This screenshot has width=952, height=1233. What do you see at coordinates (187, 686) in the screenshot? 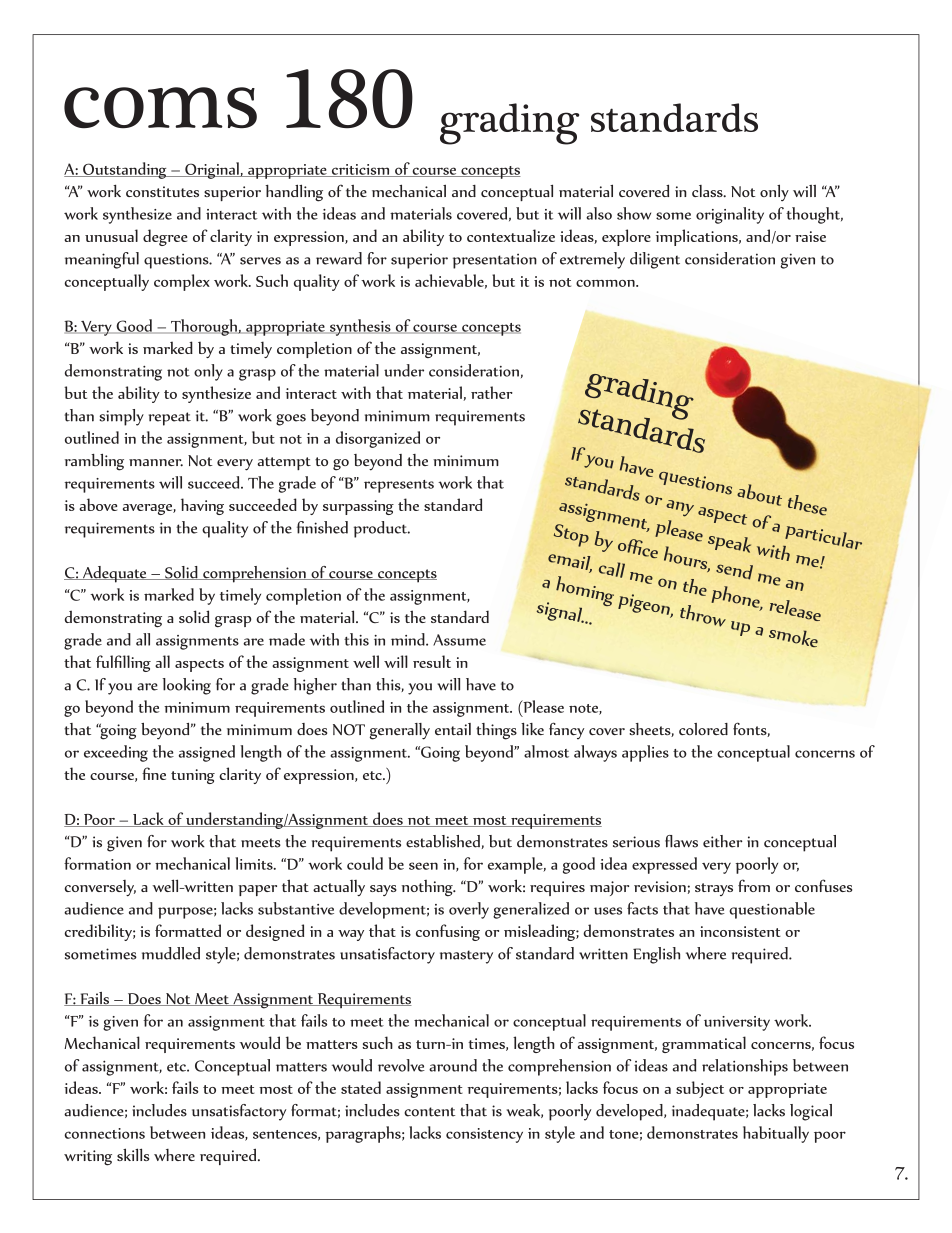
I see `looking` at bounding box center [187, 686].
